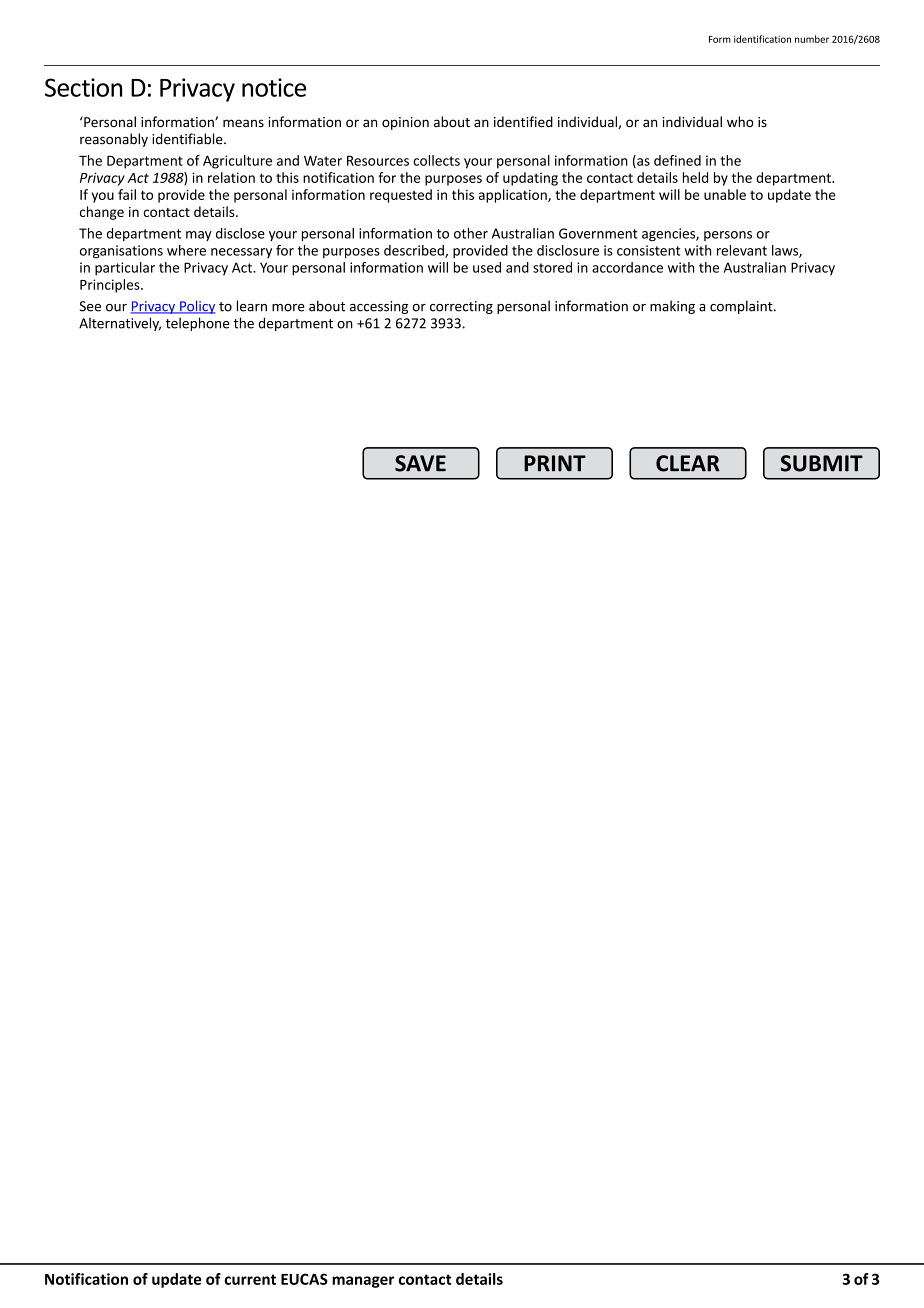  I want to click on telephone, so click(197, 324).
